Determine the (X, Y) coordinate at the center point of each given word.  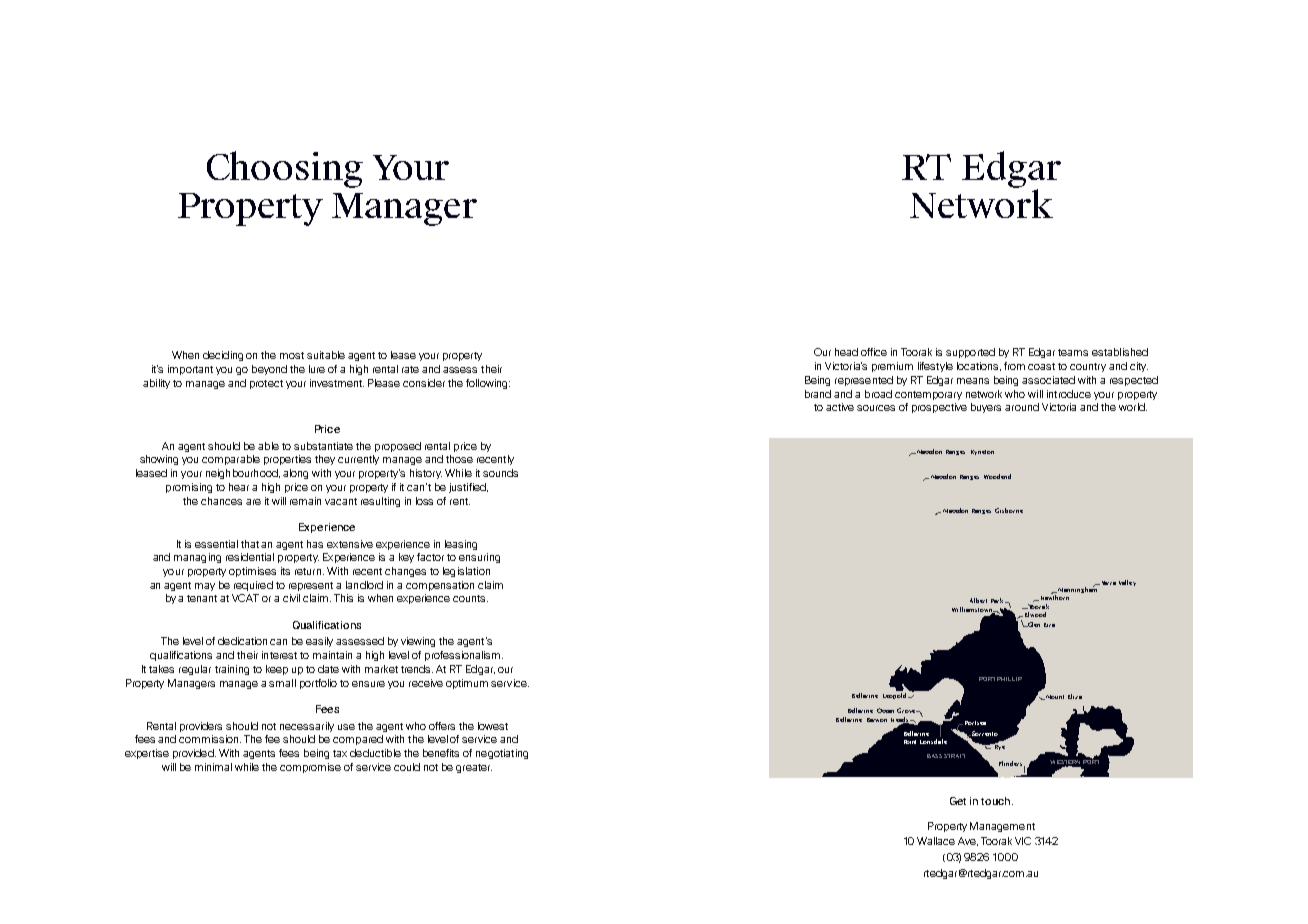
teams (1073, 352)
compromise (310, 768)
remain (305, 501)
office (874, 352)
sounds (500, 473)
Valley (1127, 583)
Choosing (285, 169)
